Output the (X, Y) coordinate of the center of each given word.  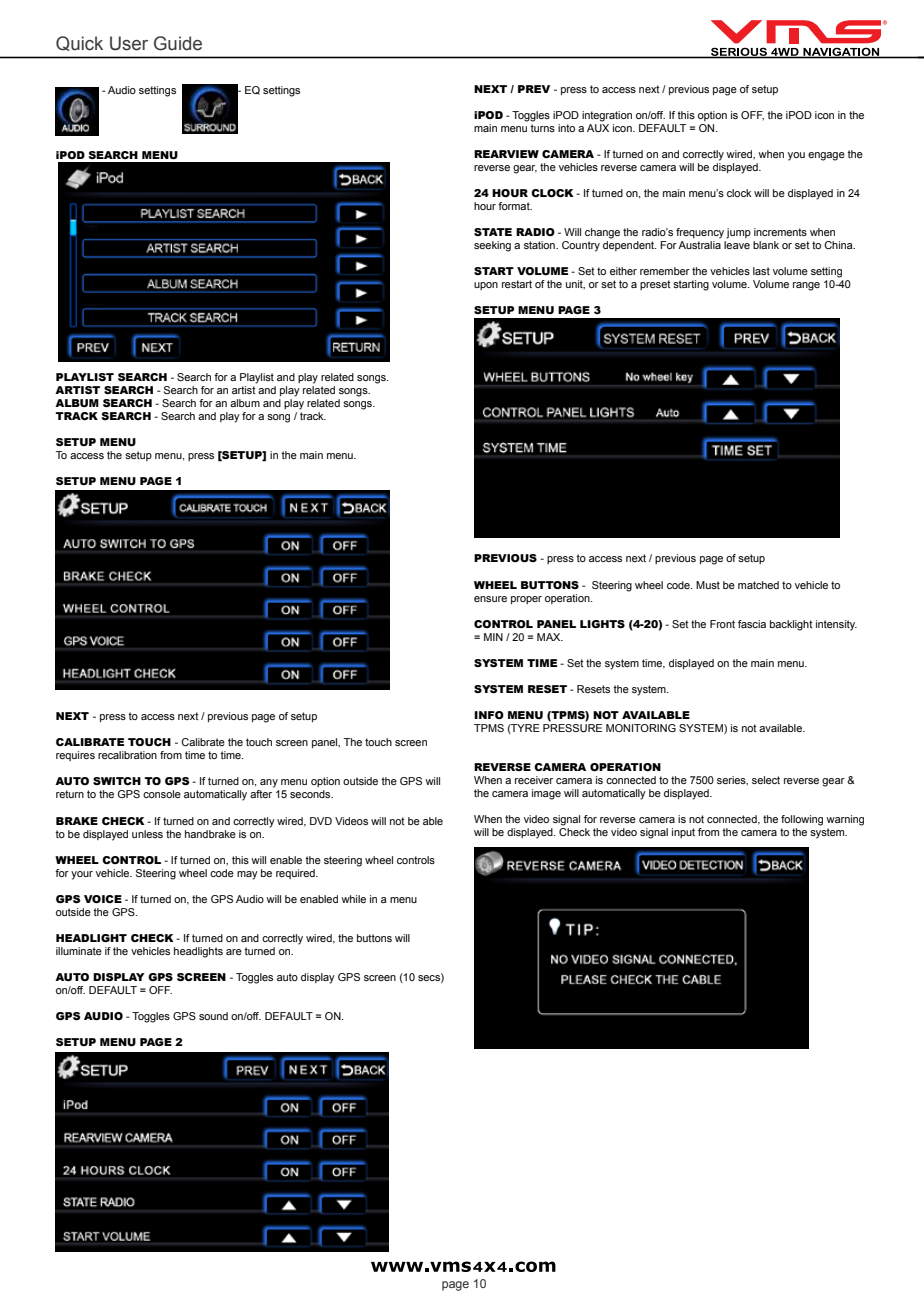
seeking (492, 246)
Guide (178, 43)
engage (826, 156)
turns (542, 128)
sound (213, 1016)
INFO (489, 715)
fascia (752, 624)
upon (486, 286)
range (806, 286)
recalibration (127, 755)
